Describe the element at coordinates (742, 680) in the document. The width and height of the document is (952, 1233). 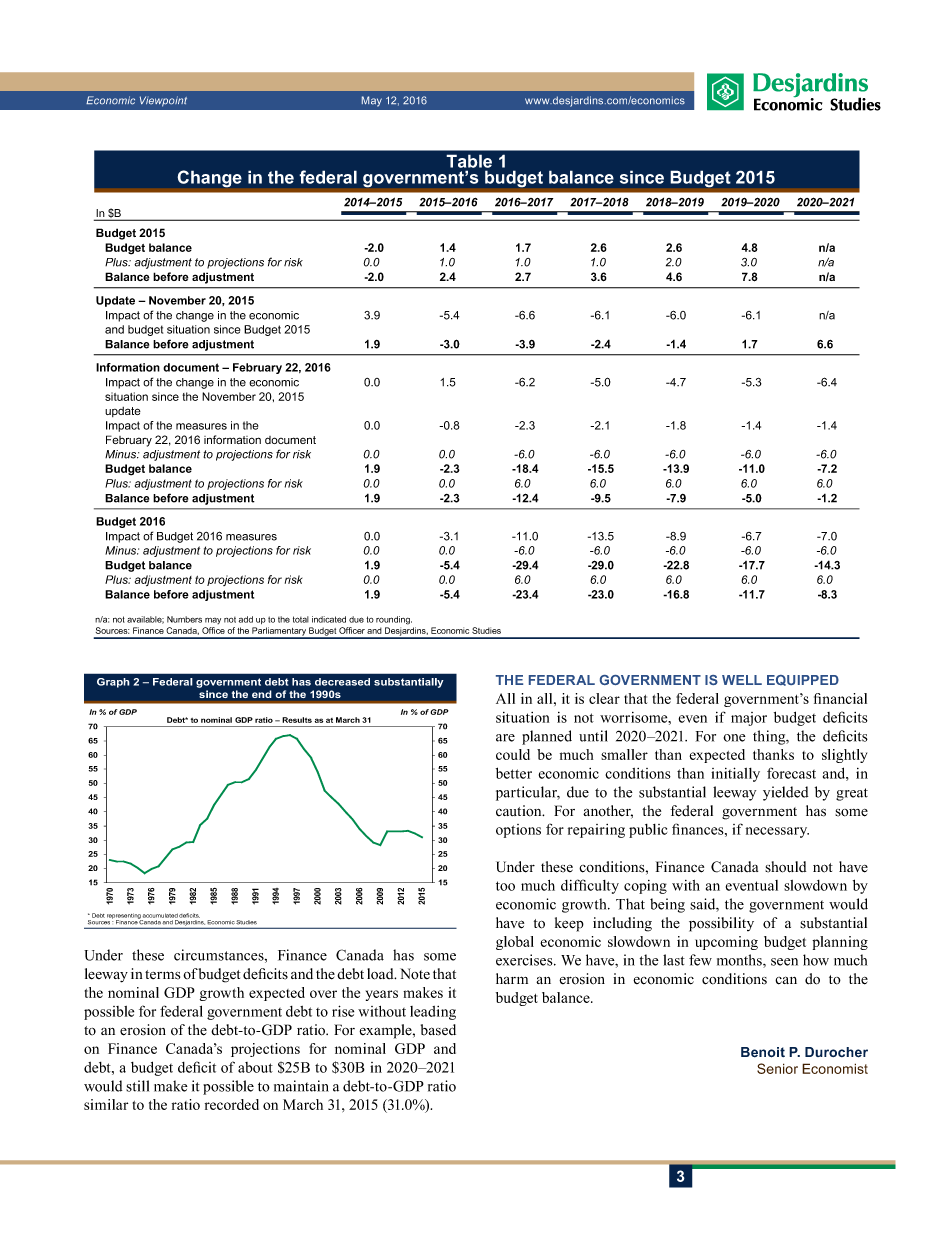
I see `well` at that location.
